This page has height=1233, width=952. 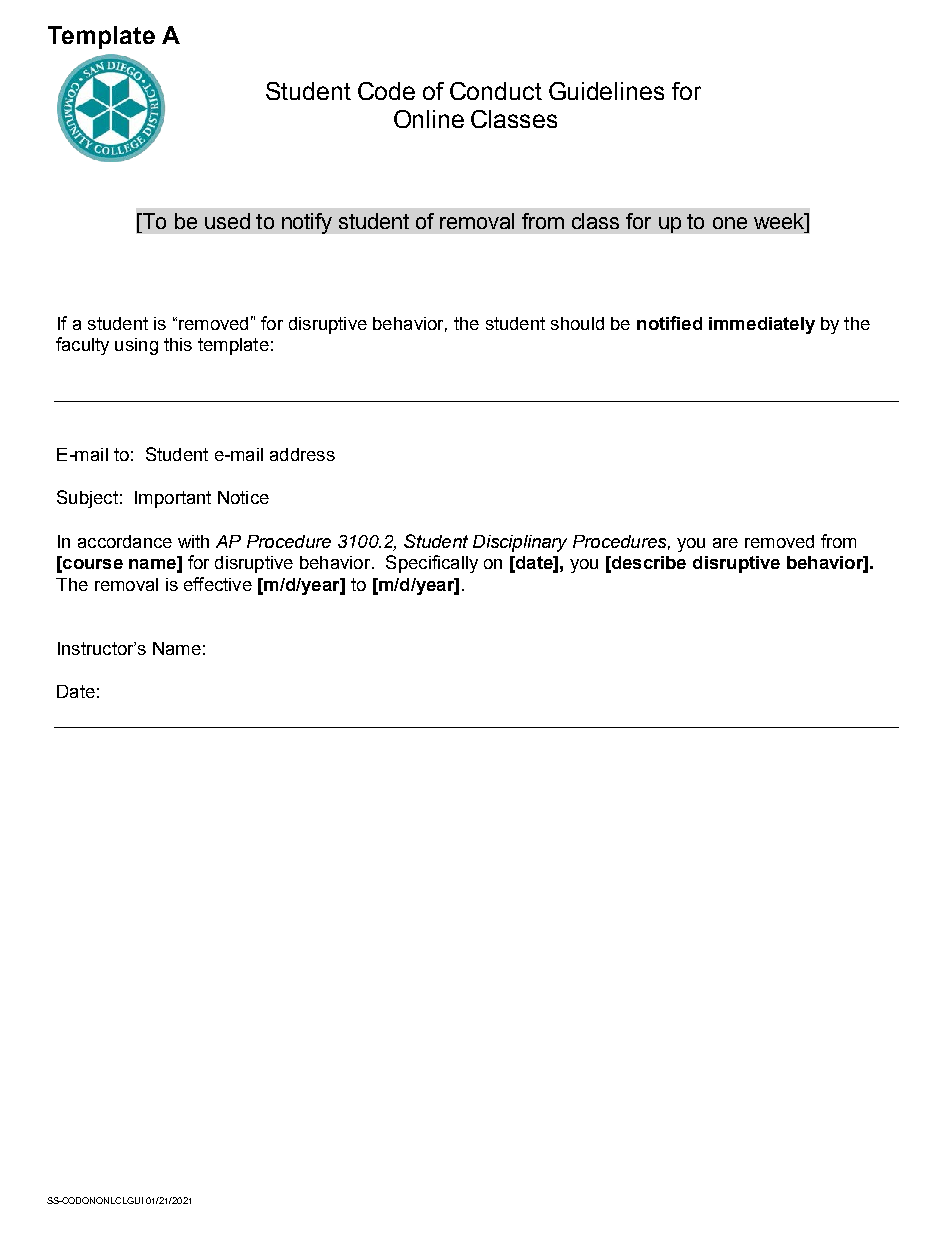 What do you see at coordinates (227, 221) in the page?
I see `used` at bounding box center [227, 221].
